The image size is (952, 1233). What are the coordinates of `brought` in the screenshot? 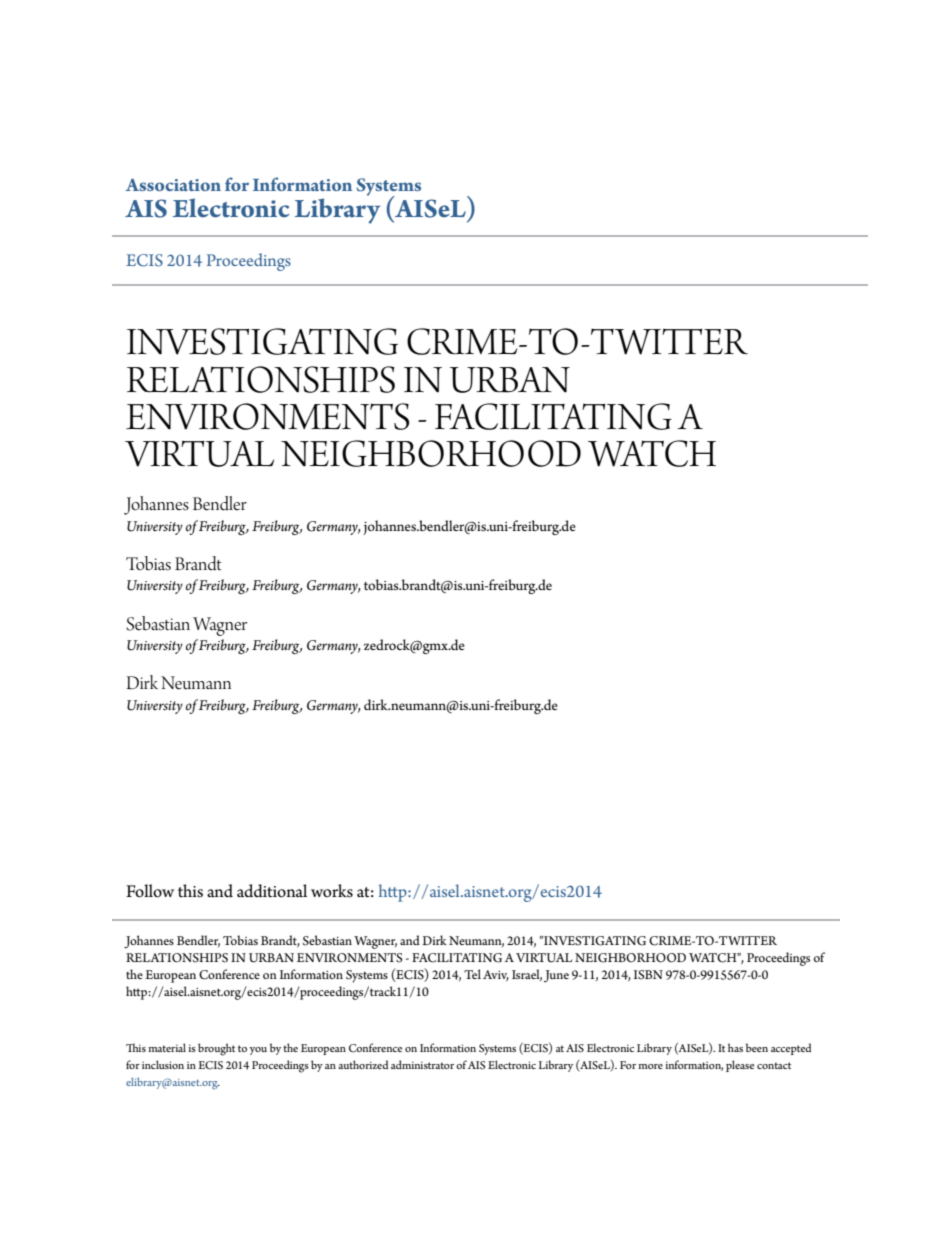 It's located at (216, 1049).
